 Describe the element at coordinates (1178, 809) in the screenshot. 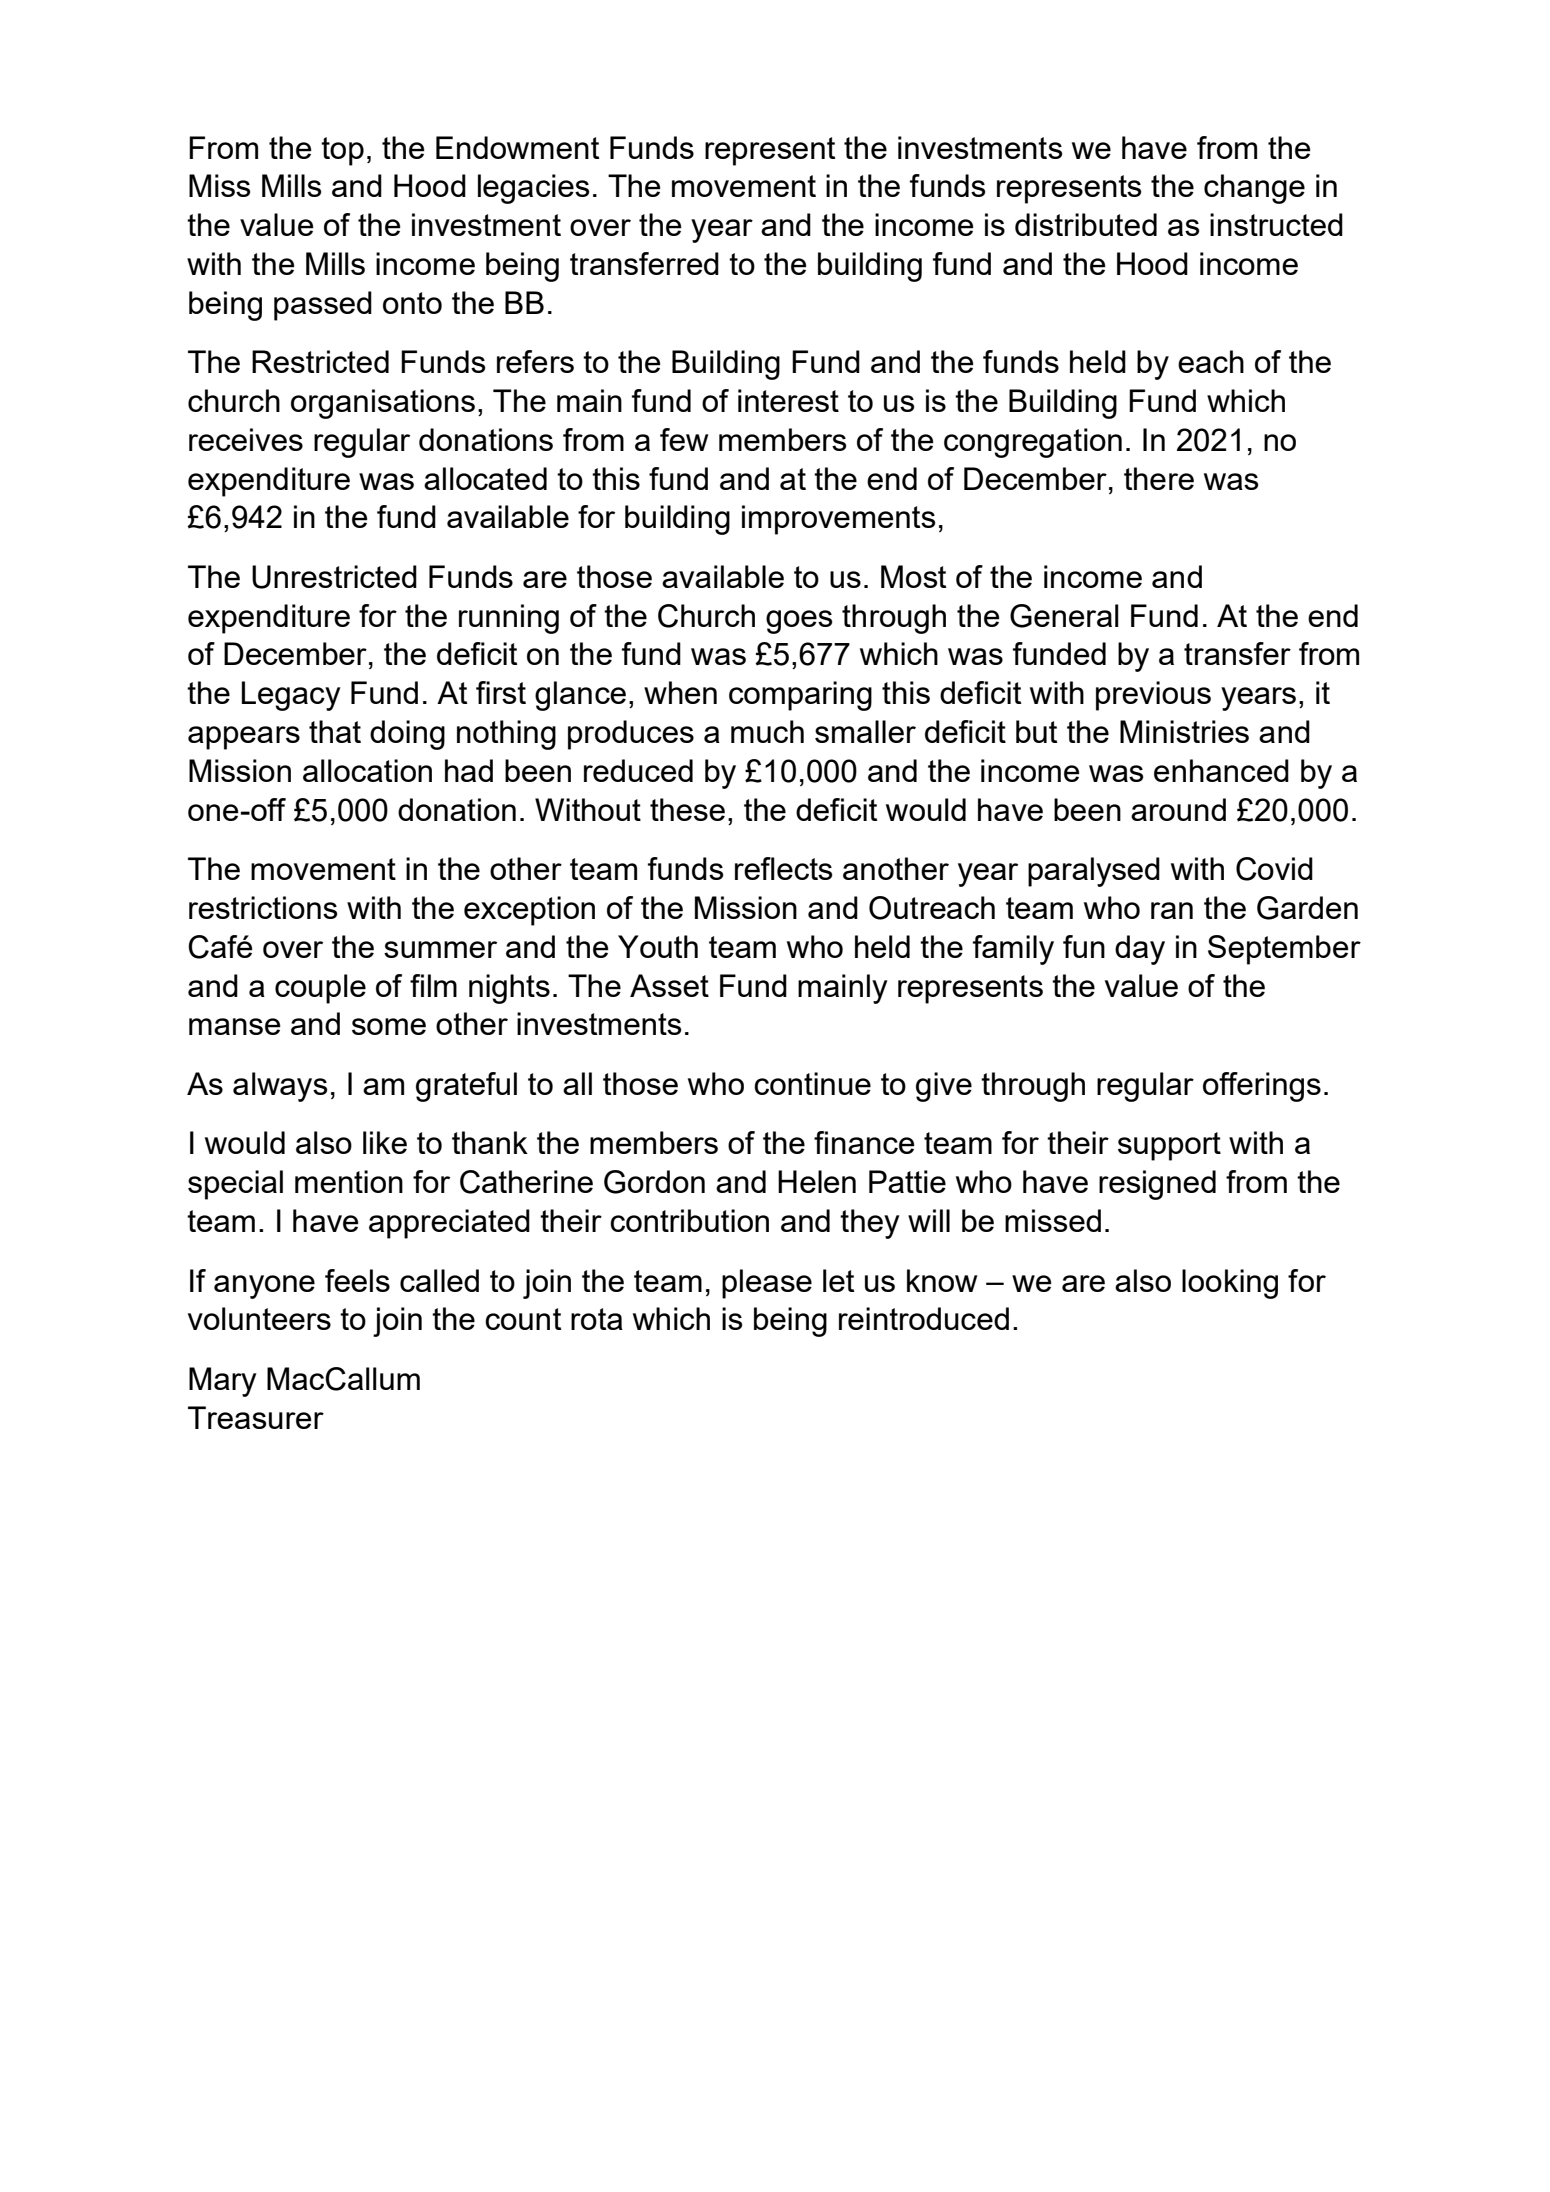

I see `around` at that location.
